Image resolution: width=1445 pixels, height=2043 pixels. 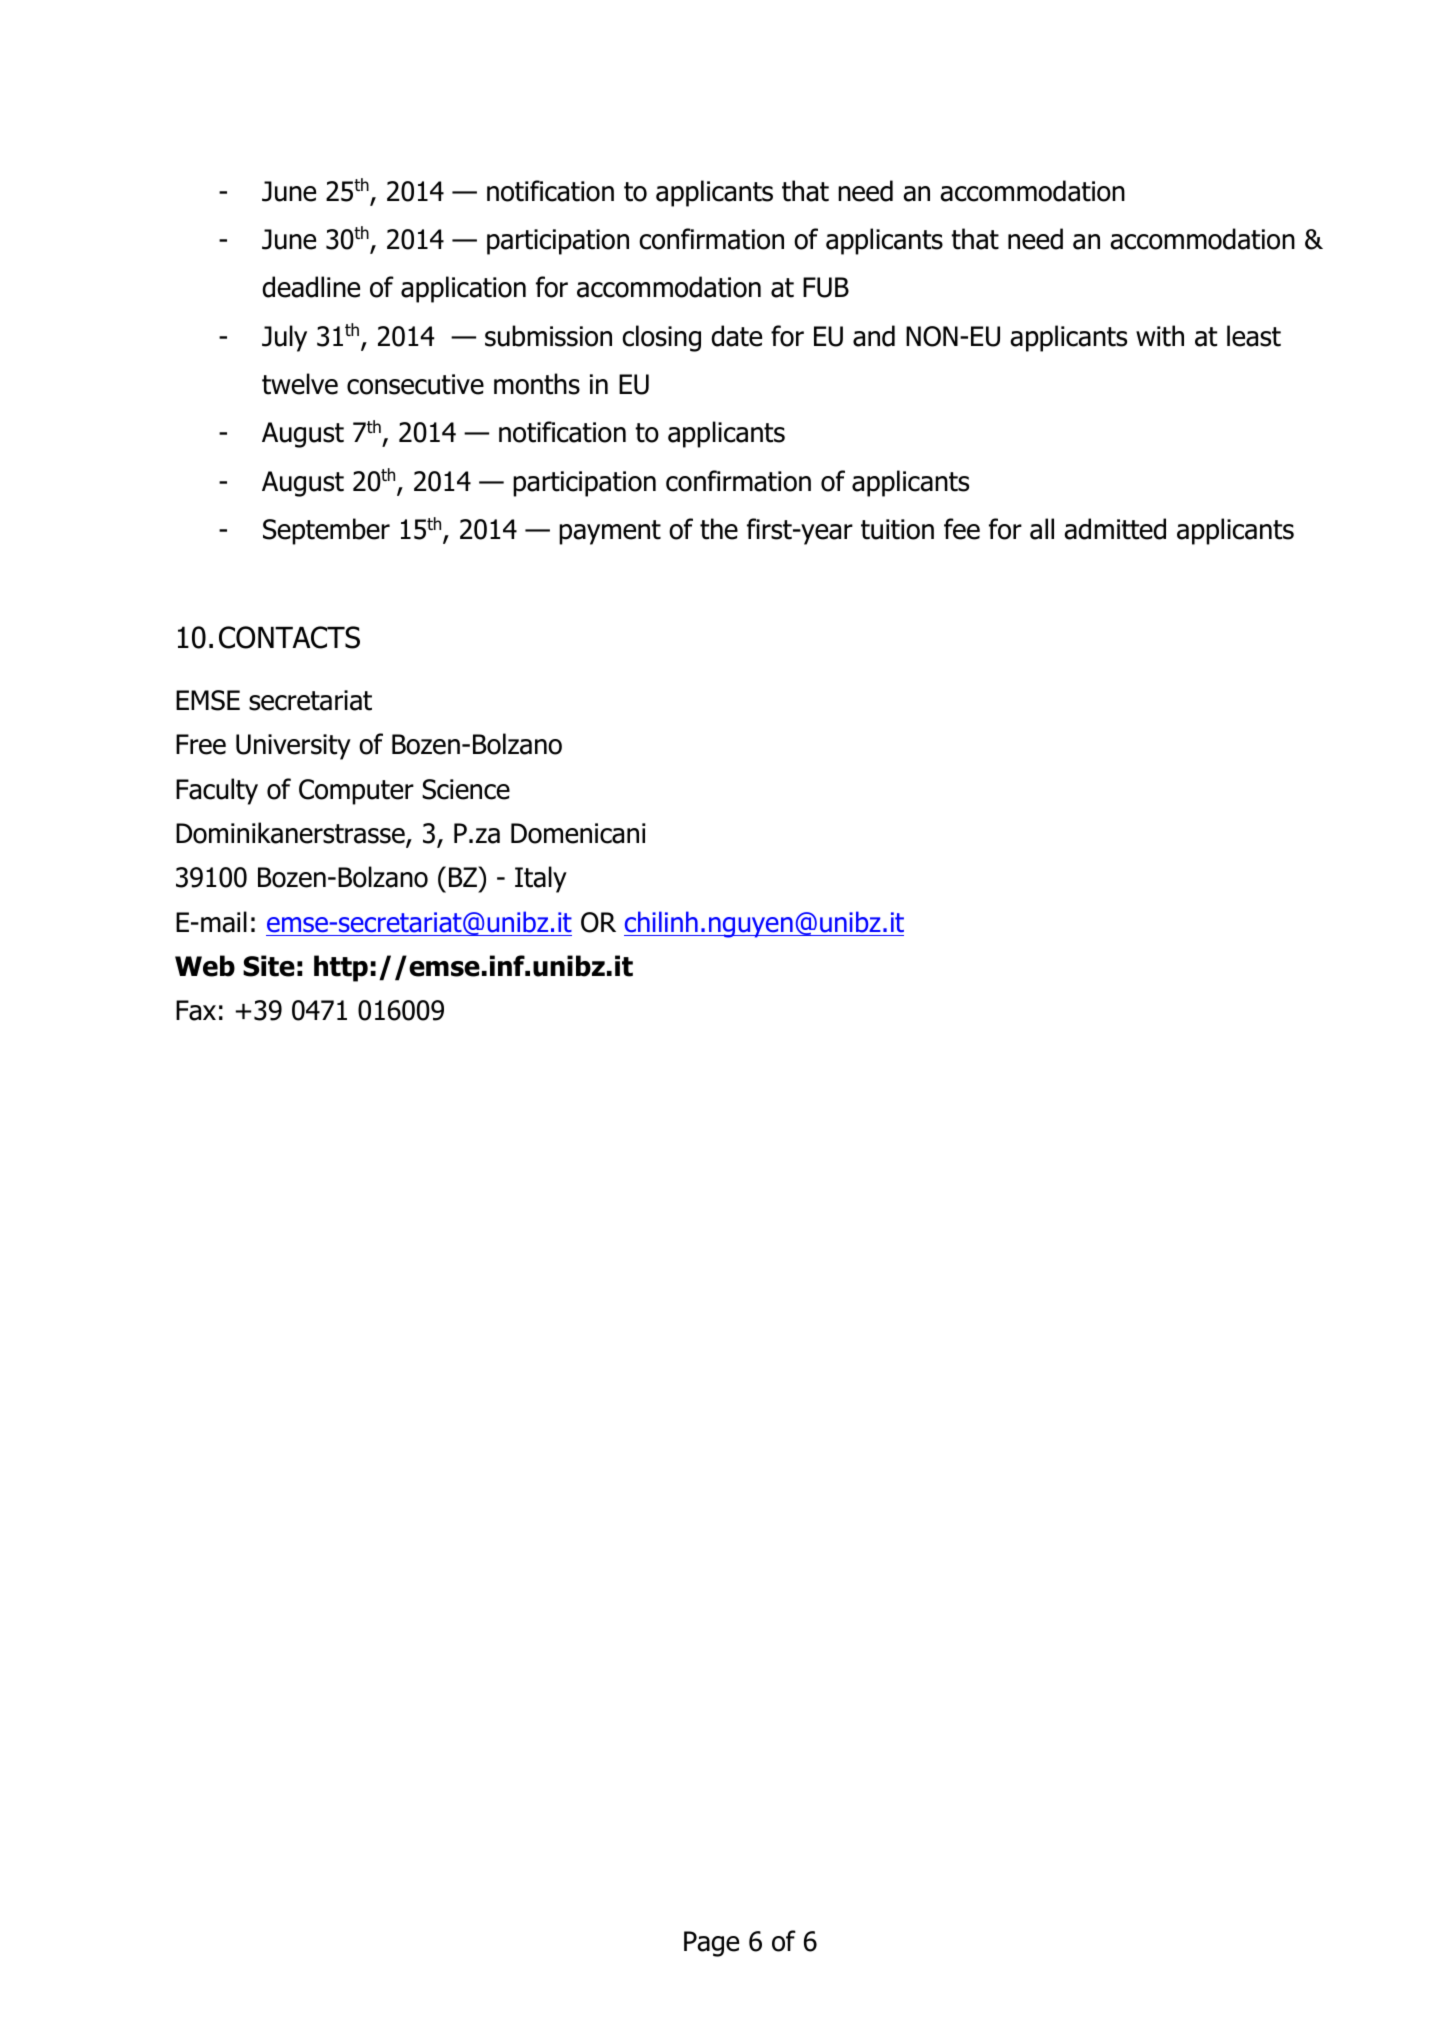 I want to click on Italy, so click(x=541, y=879).
